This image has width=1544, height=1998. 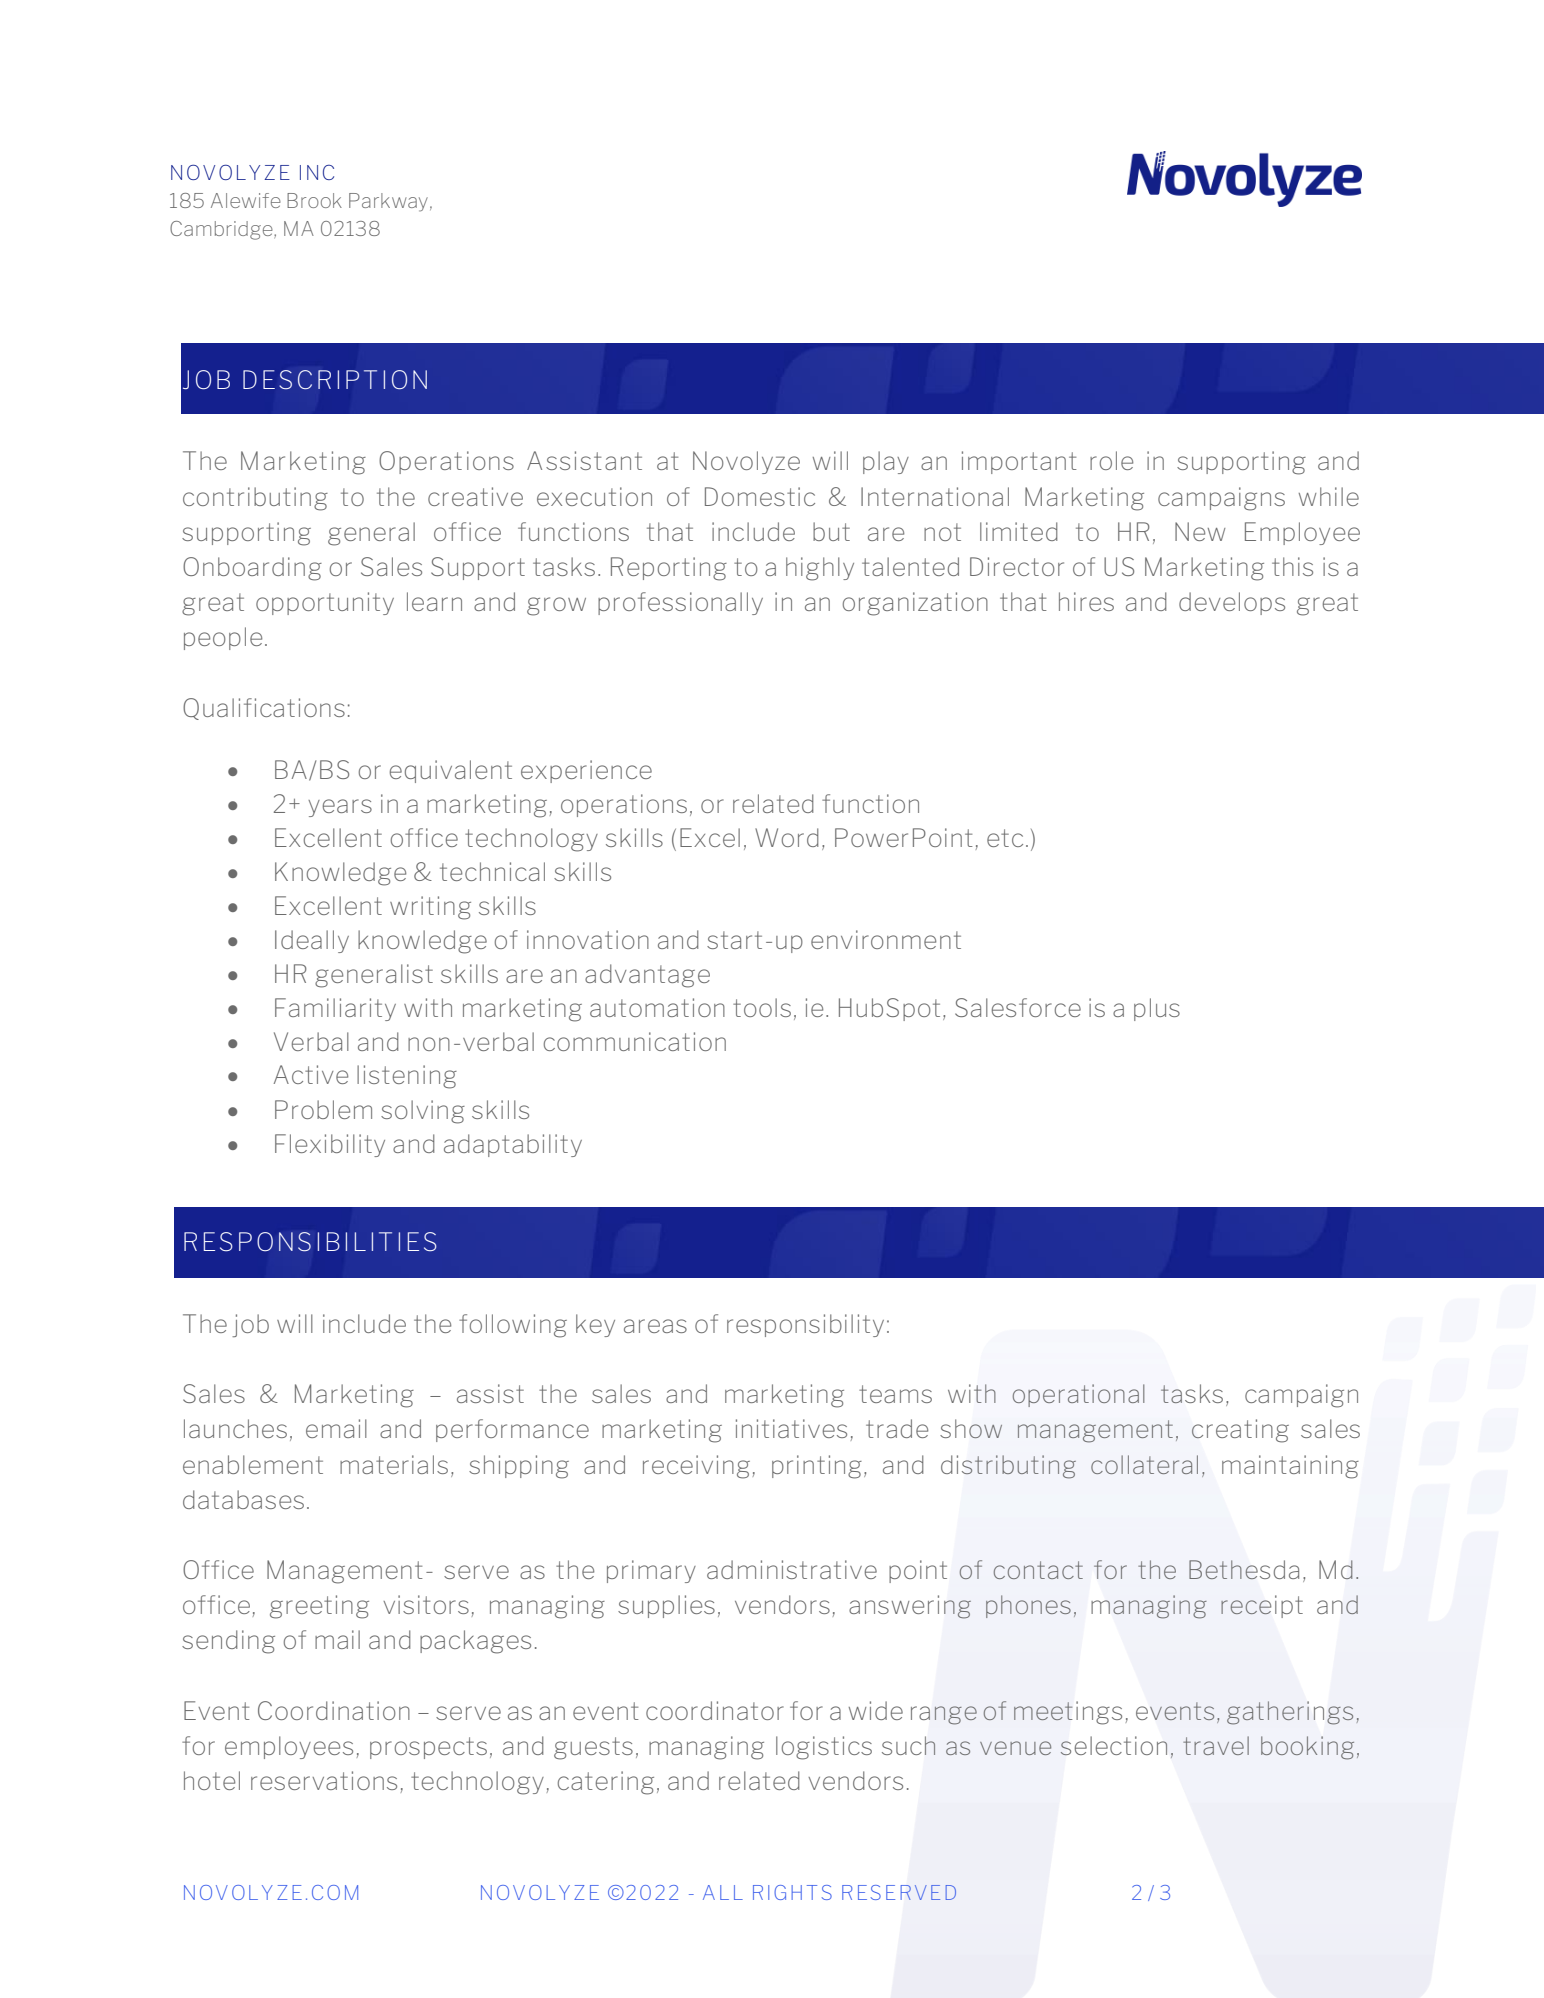 I want to click on RIGHTS, so click(x=792, y=1892).
